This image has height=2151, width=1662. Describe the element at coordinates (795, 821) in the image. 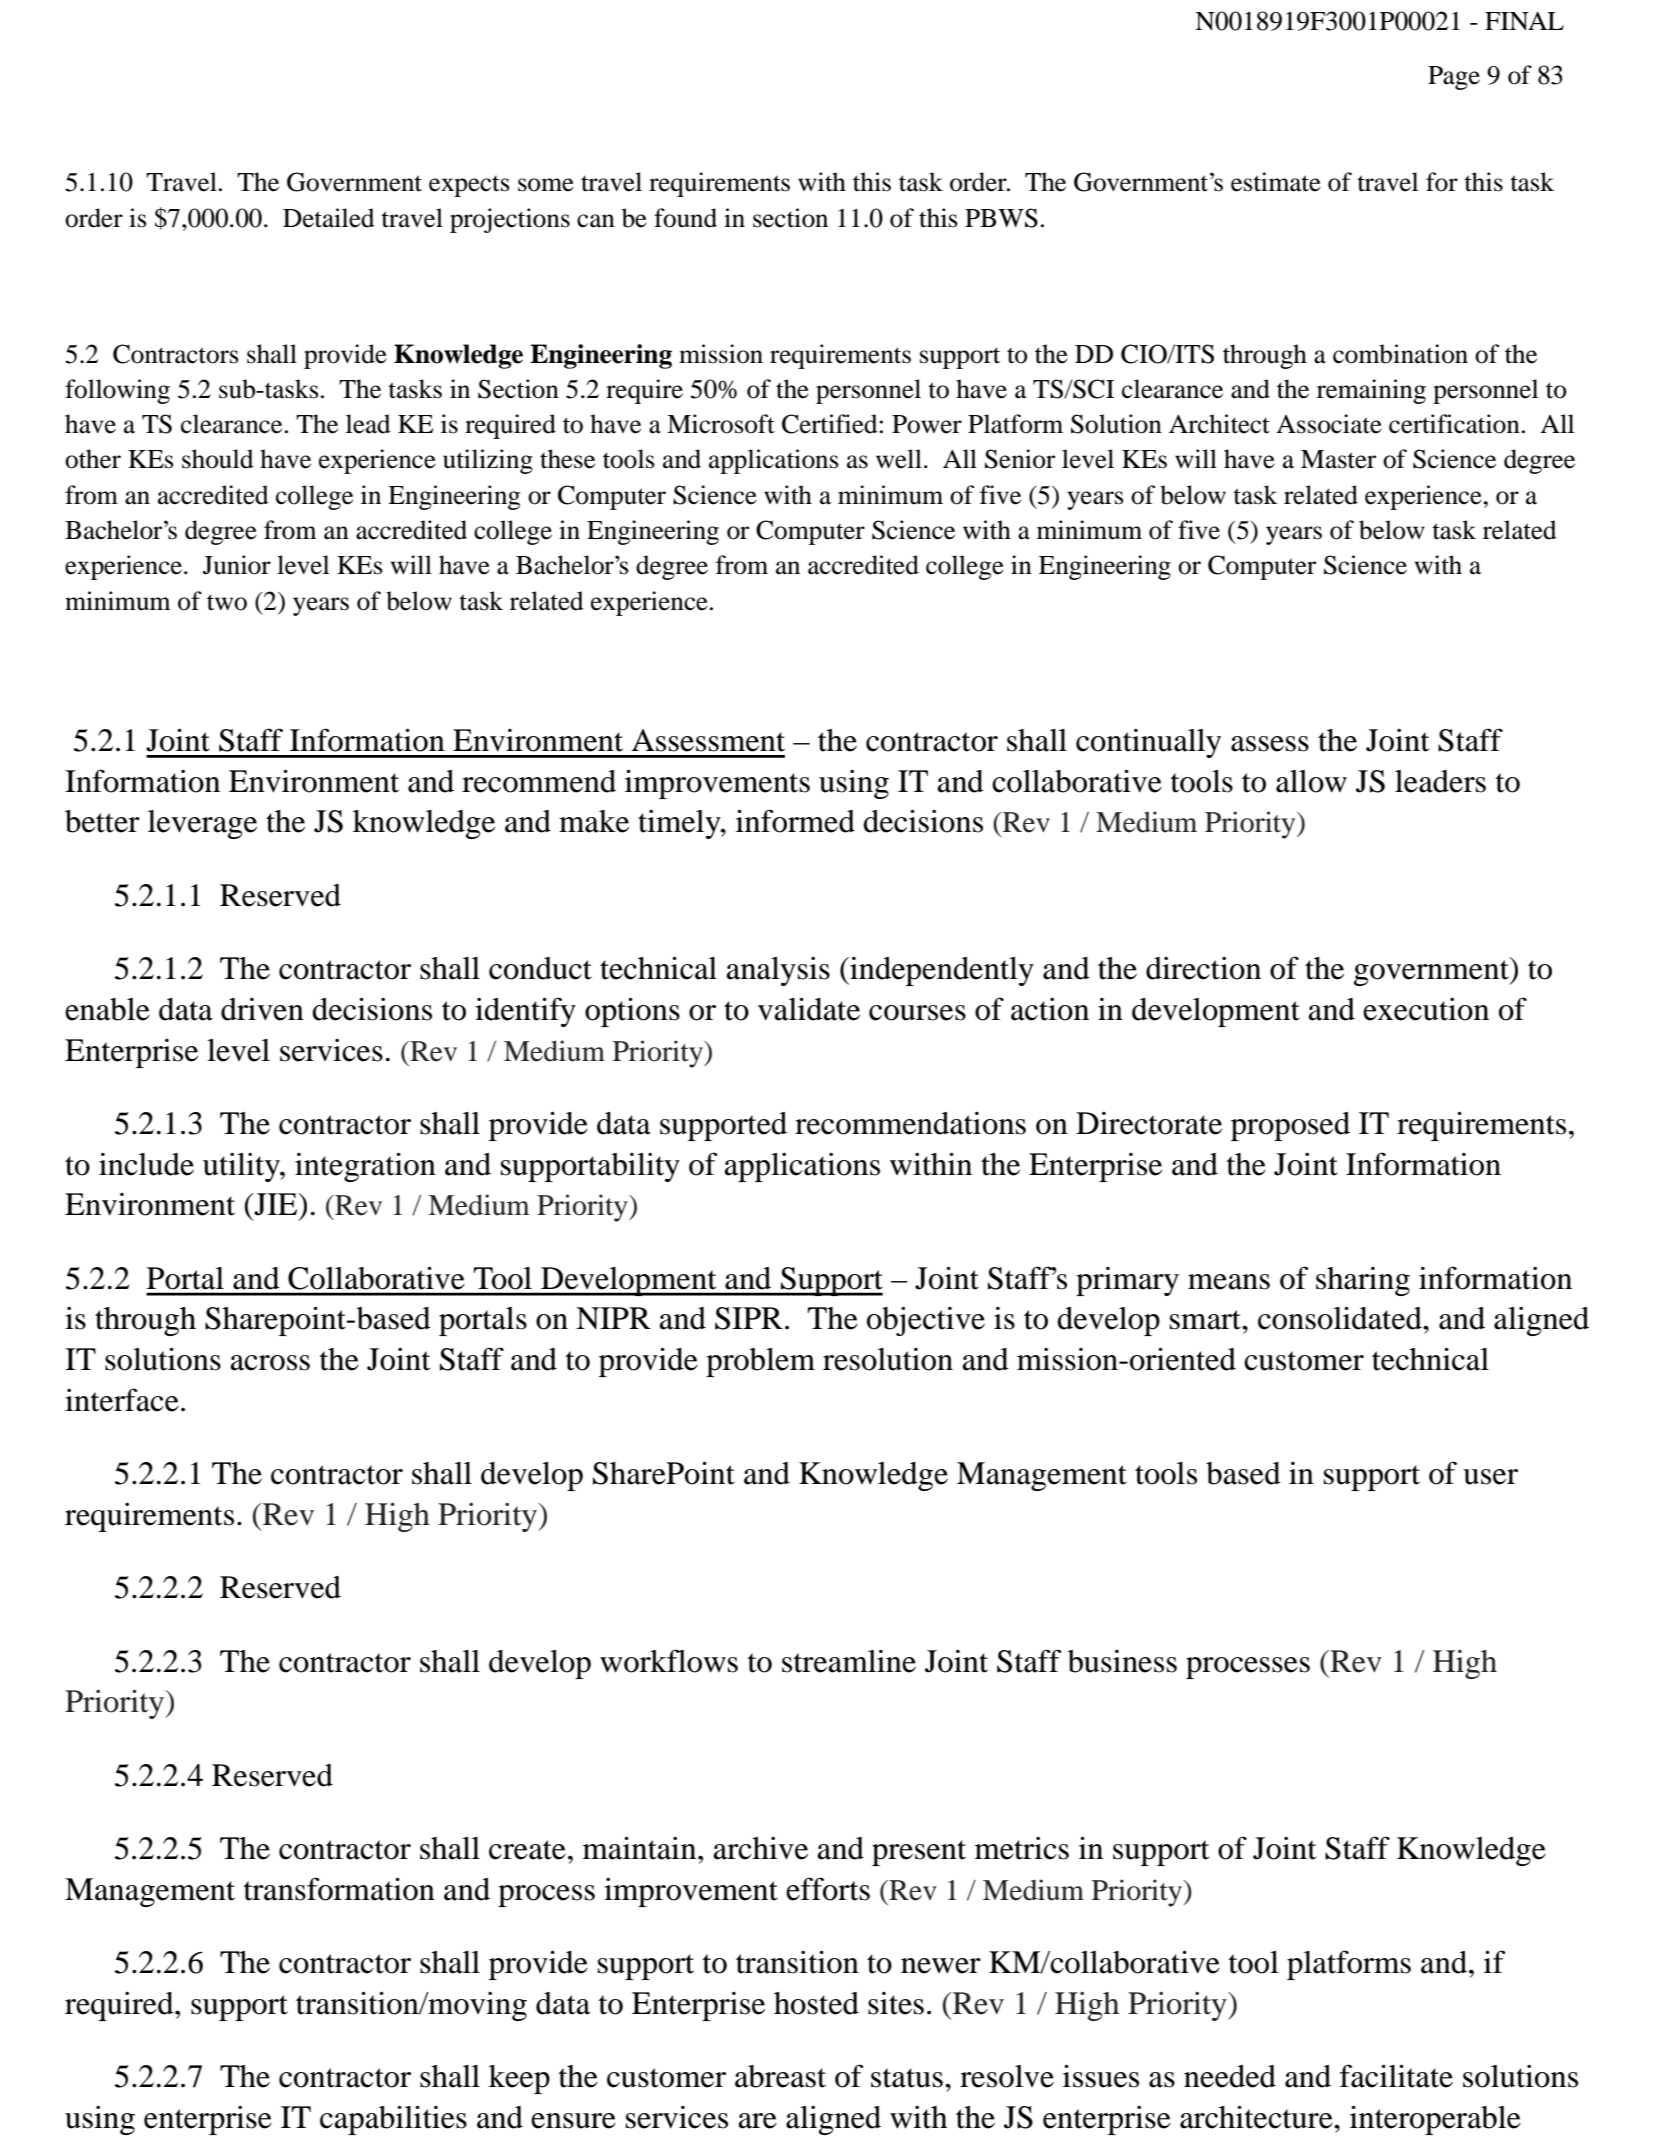

I see `informed` at that location.
